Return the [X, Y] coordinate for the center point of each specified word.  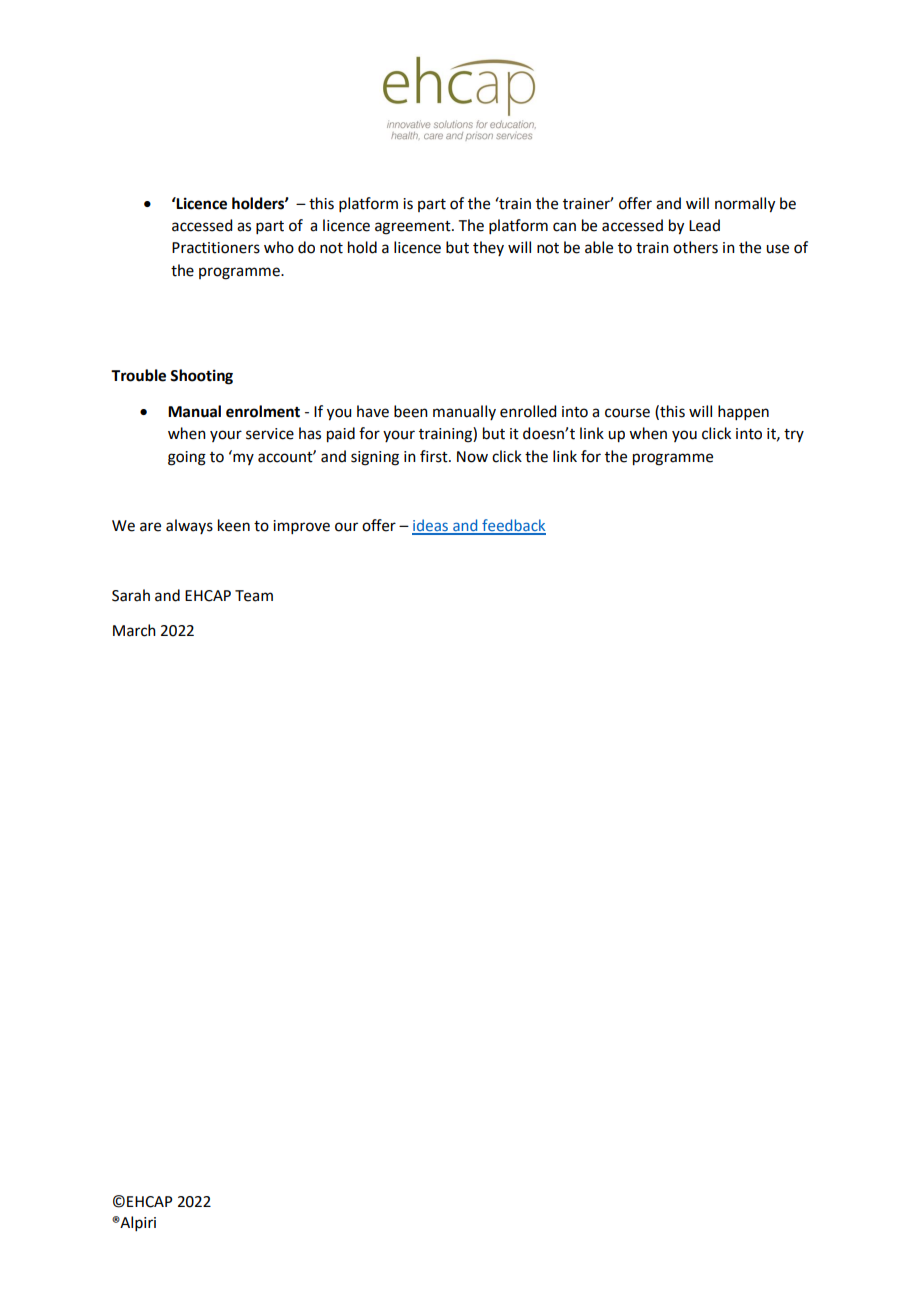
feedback [513, 526]
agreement [414, 228]
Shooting [201, 377]
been [411, 411]
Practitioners [216, 248]
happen [743, 412]
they [488, 248]
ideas [431, 526]
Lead [704, 225]
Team [254, 596]
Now [472, 457]
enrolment [263, 411]
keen [234, 525]
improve [301, 527]
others [695, 247]
